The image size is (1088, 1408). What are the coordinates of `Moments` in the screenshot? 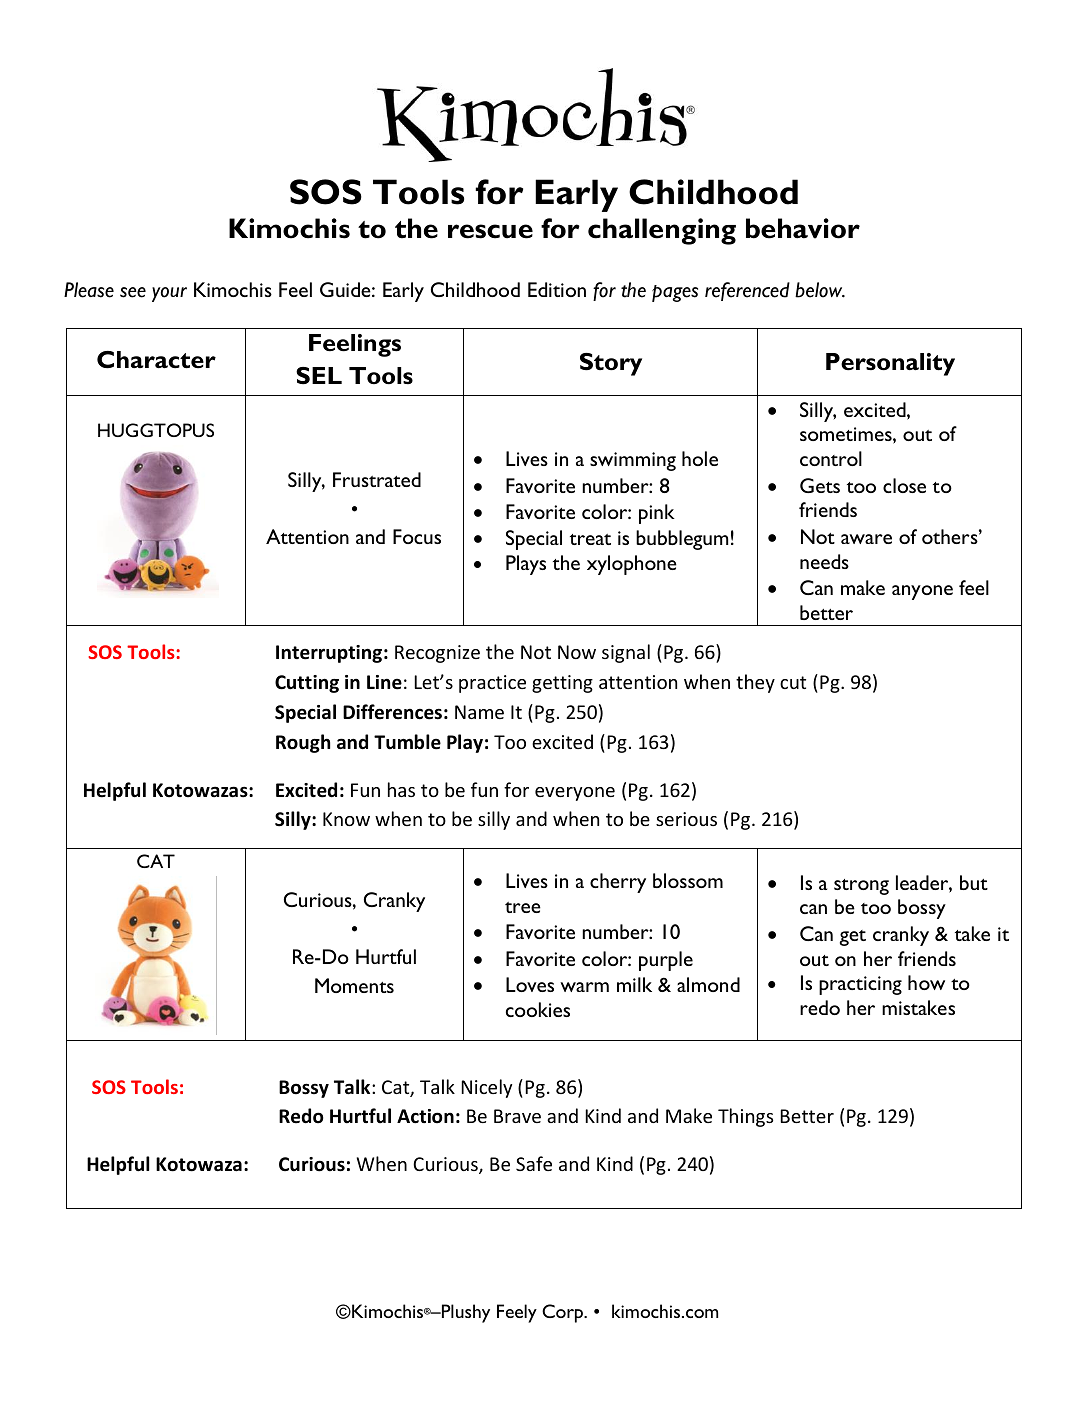 It's located at (354, 985).
